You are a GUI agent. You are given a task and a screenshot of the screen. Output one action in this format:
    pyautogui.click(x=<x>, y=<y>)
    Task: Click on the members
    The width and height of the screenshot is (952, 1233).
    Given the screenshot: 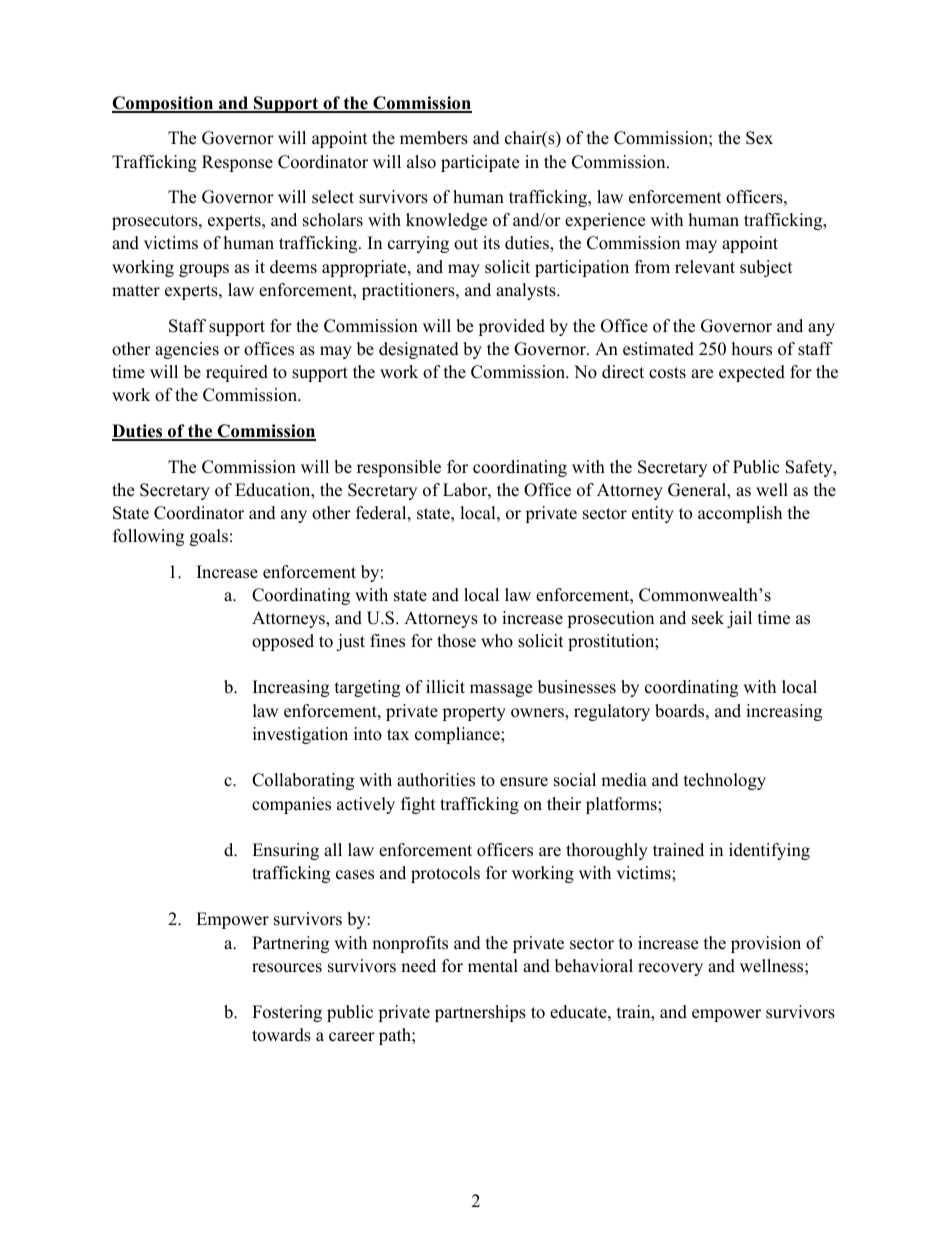 What is the action you would take?
    pyautogui.click(x=434, y=138)
